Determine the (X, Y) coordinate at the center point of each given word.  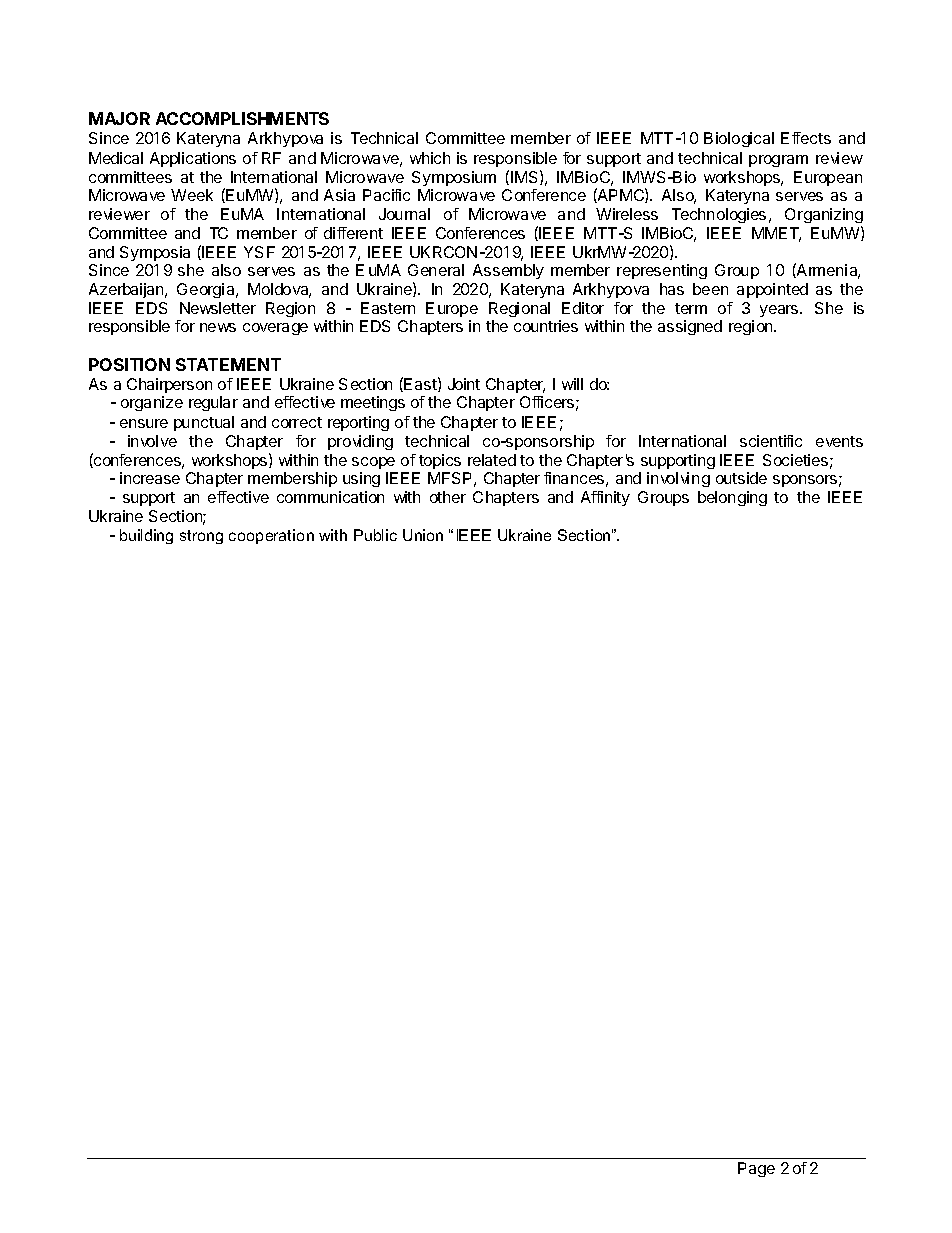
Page (756, 1169)
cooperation (271, 536)
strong (201, 537)
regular (213, 403)
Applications (193, 159)
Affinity (605, 498)
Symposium (454, 178)
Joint (464, 384)
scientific (771, 441)
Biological (739, 139)
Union (423, 535)
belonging (732, 498)
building (146, 536)
